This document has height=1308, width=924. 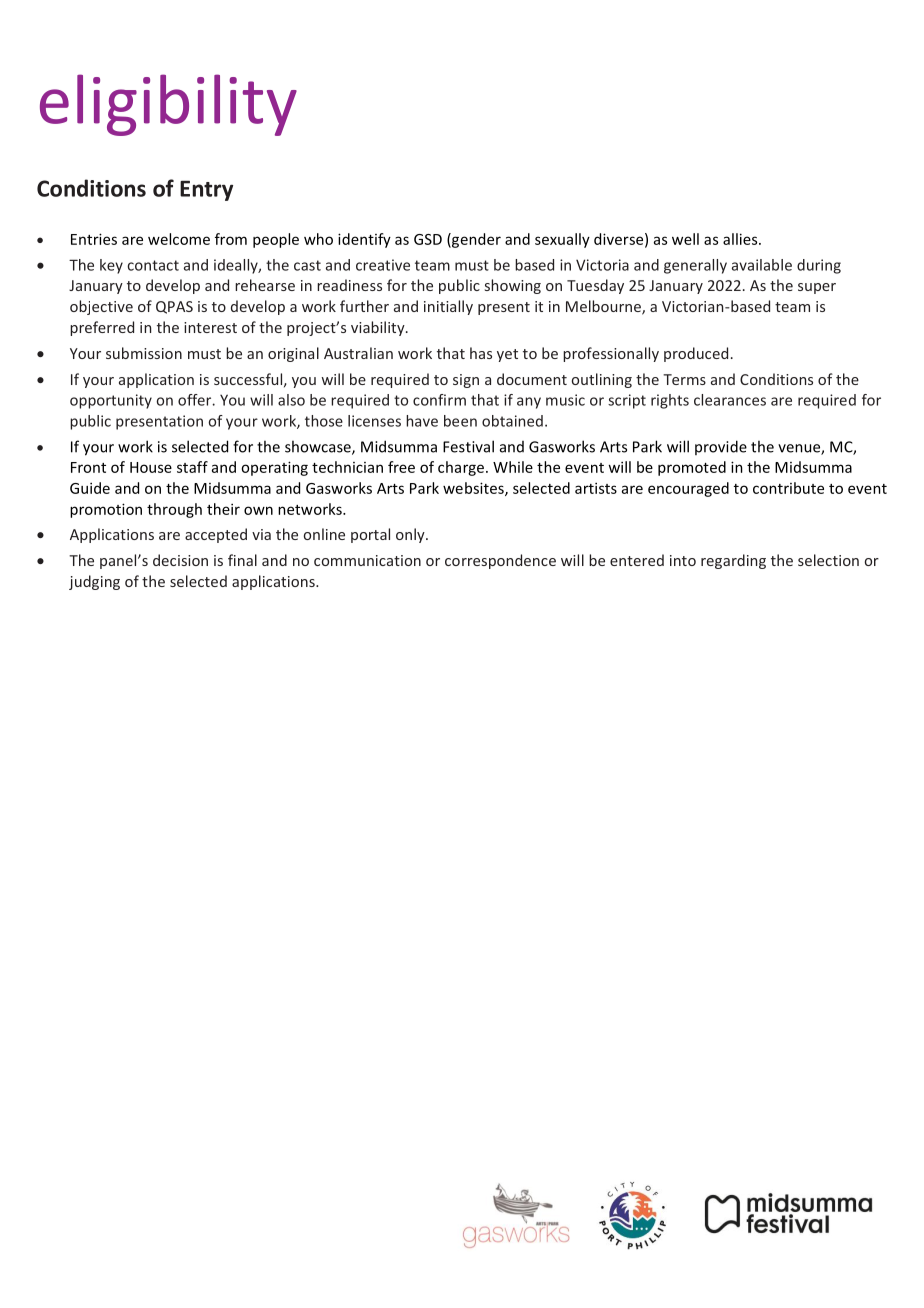 I want to click on regarding, so click(x=733, y=561).
